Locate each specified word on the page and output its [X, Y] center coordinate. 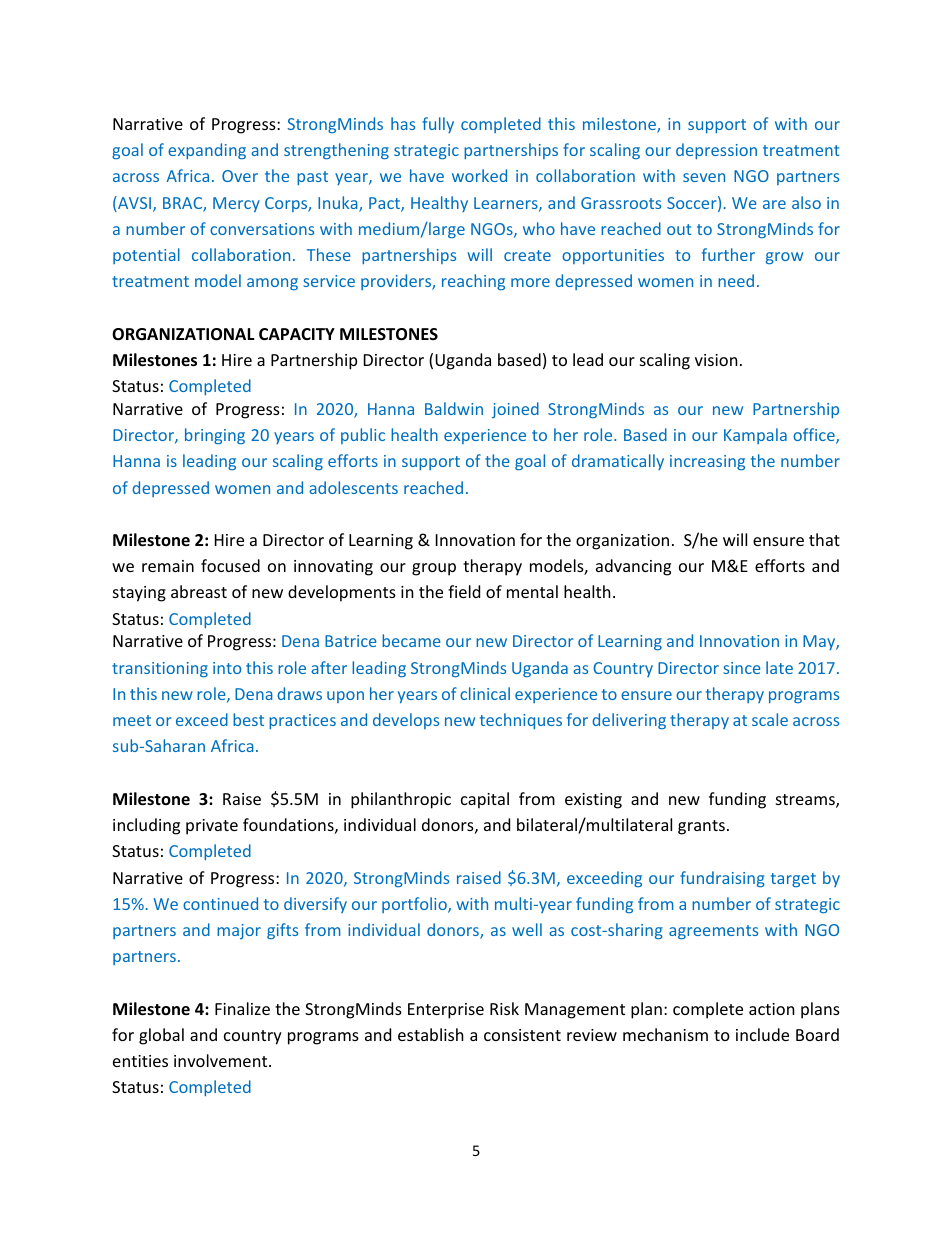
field [464, 591]
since [742, 668]
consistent [522, 1035]
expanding [207, 151]
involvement [222, 1060]
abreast [199, 591]
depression [716, 151]
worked [479, 175]
